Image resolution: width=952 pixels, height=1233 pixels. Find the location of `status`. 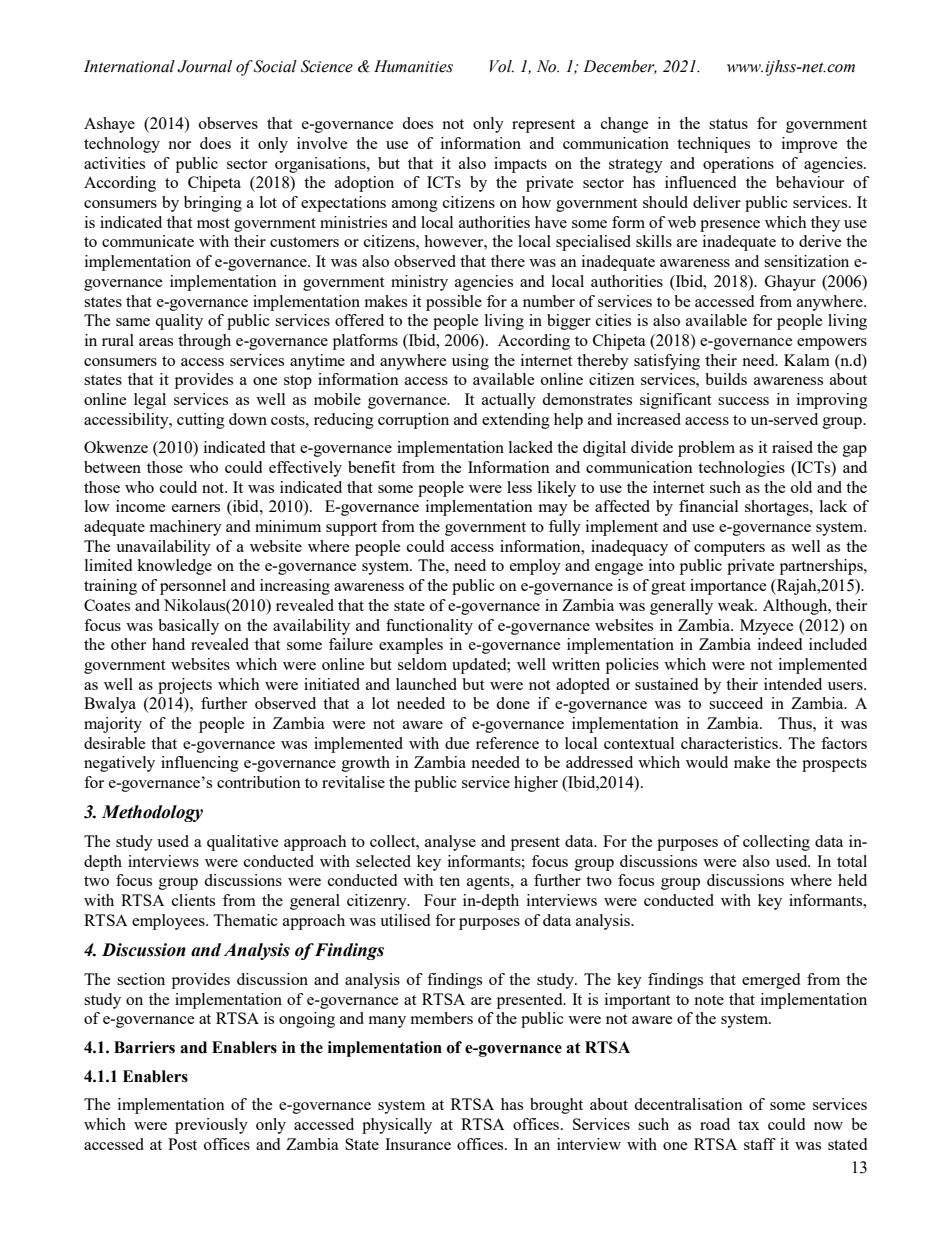

status is located at coordinates (728, 124).
